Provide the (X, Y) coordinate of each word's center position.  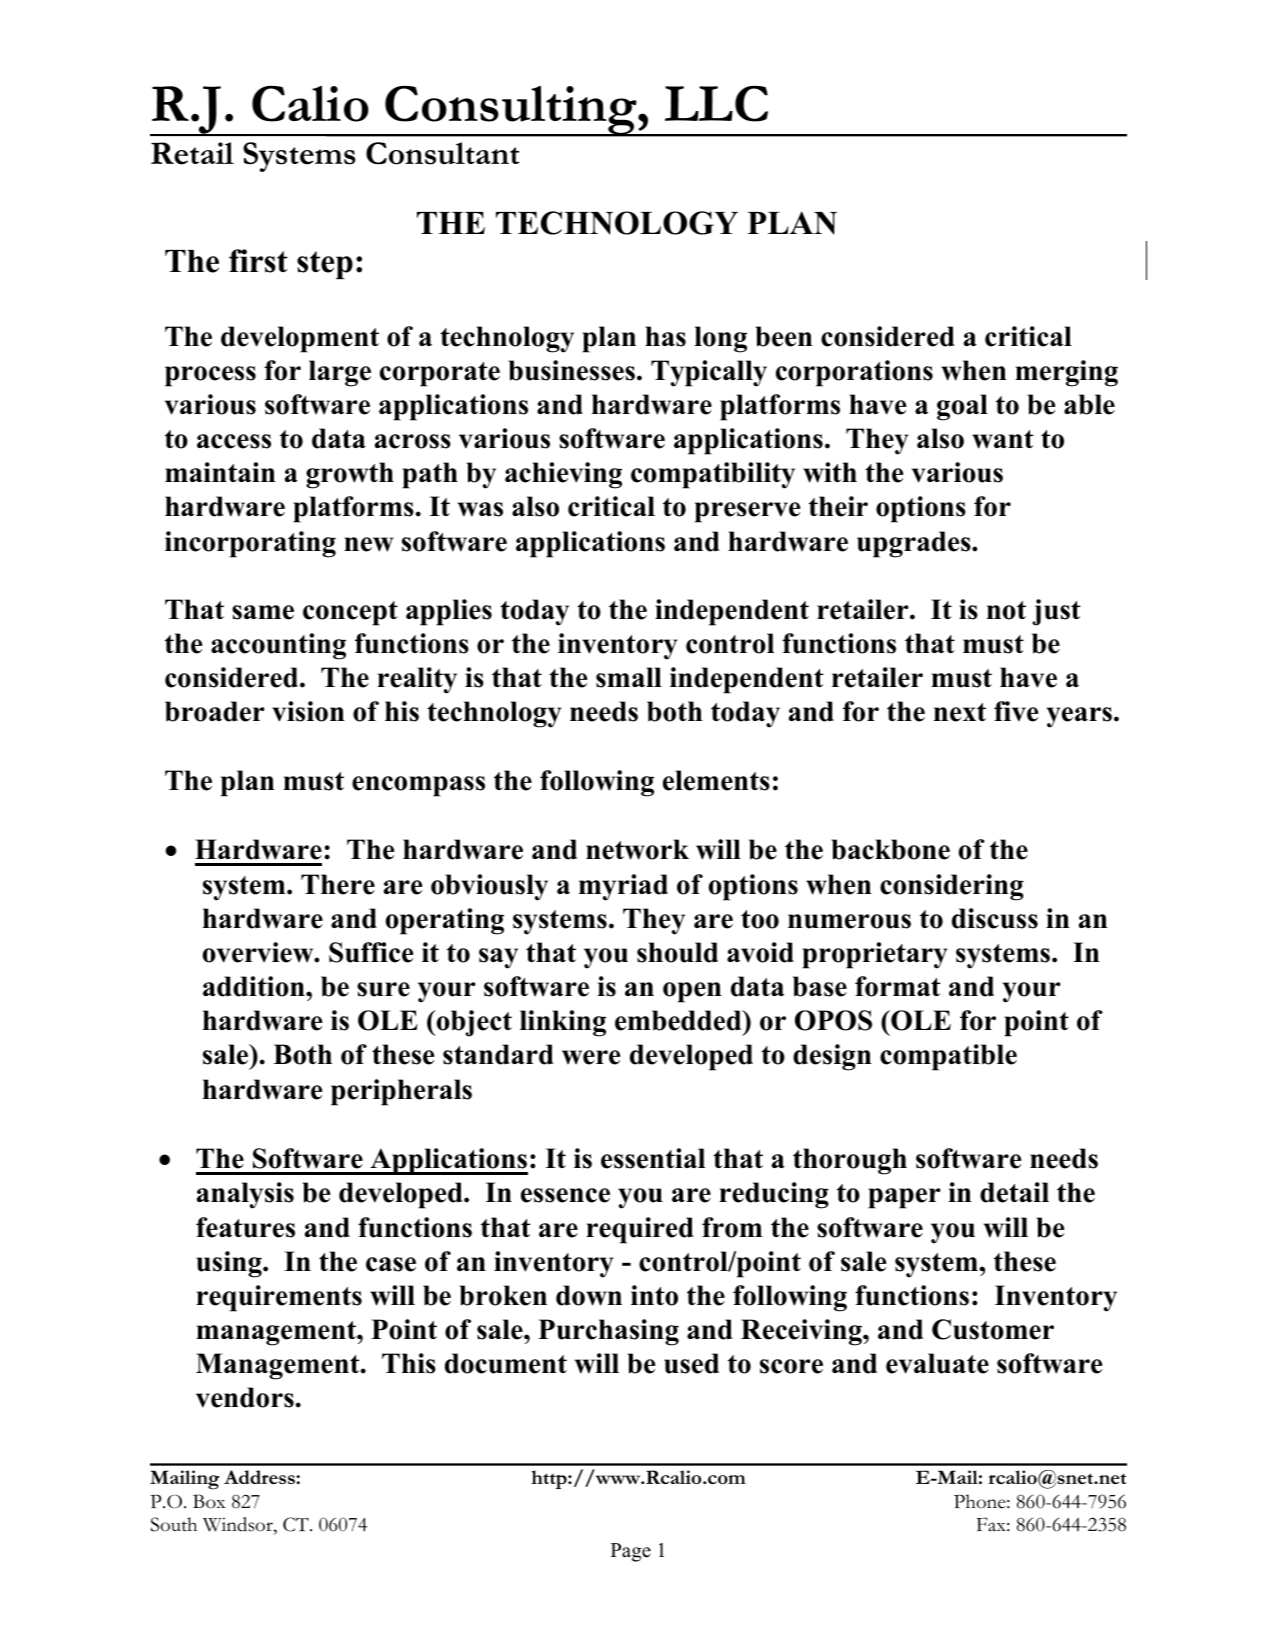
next (960, 712)
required (640, 1230)
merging (1066, 373)
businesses (571, 370)
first (258, 261)
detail (1014, 1192)
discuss (995, 918)
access (234, 441)
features (245, 1227)
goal (962, 407)
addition (255, 986)
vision (308, 711)
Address (260, 1477)
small (629, 677)
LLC (716, 104)
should (677, 952)
